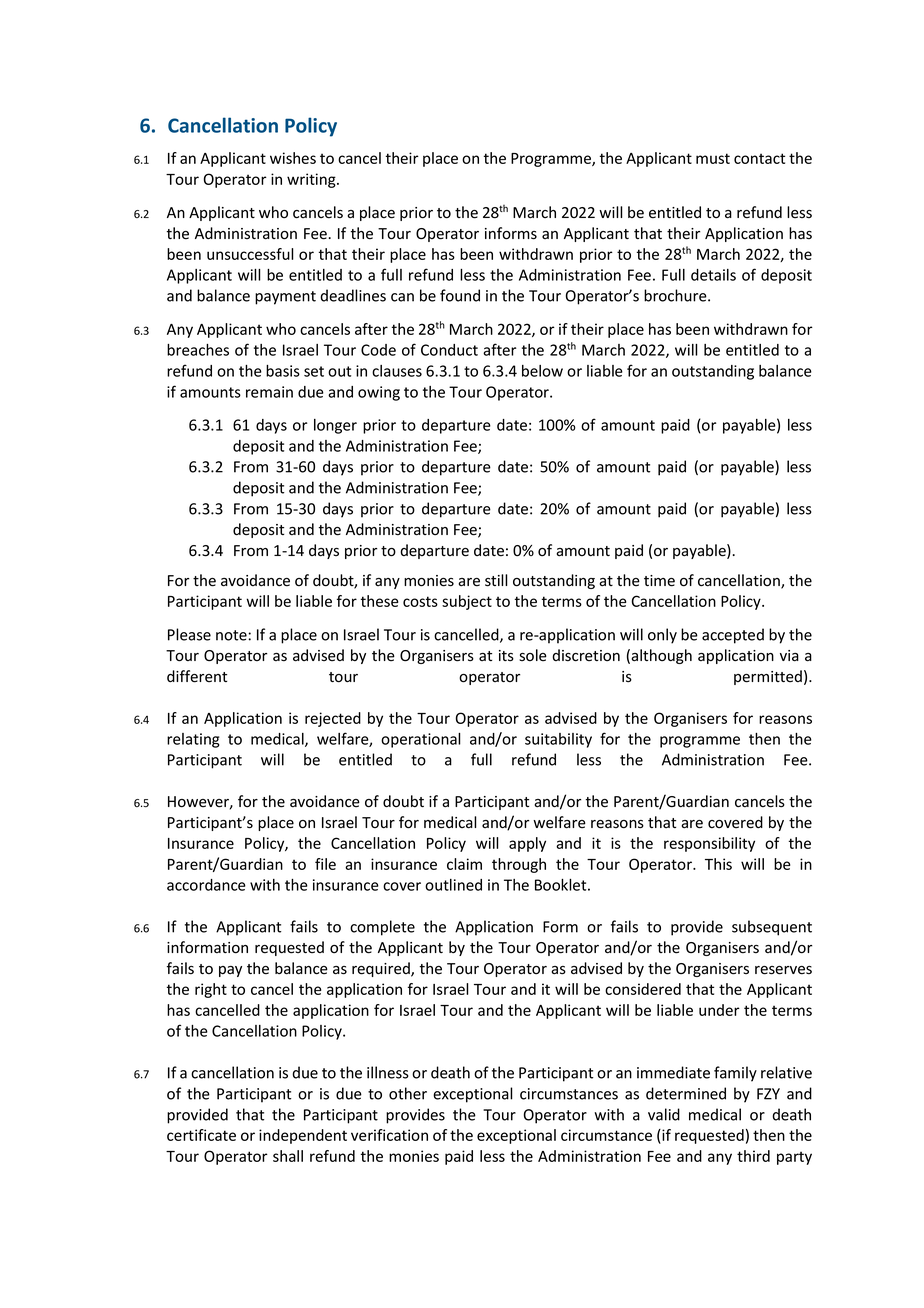 This document has height=1308, width=924. What do you see at coordinates (506, 656) in the document?
I see `its` at bounding box center [506, 656].
